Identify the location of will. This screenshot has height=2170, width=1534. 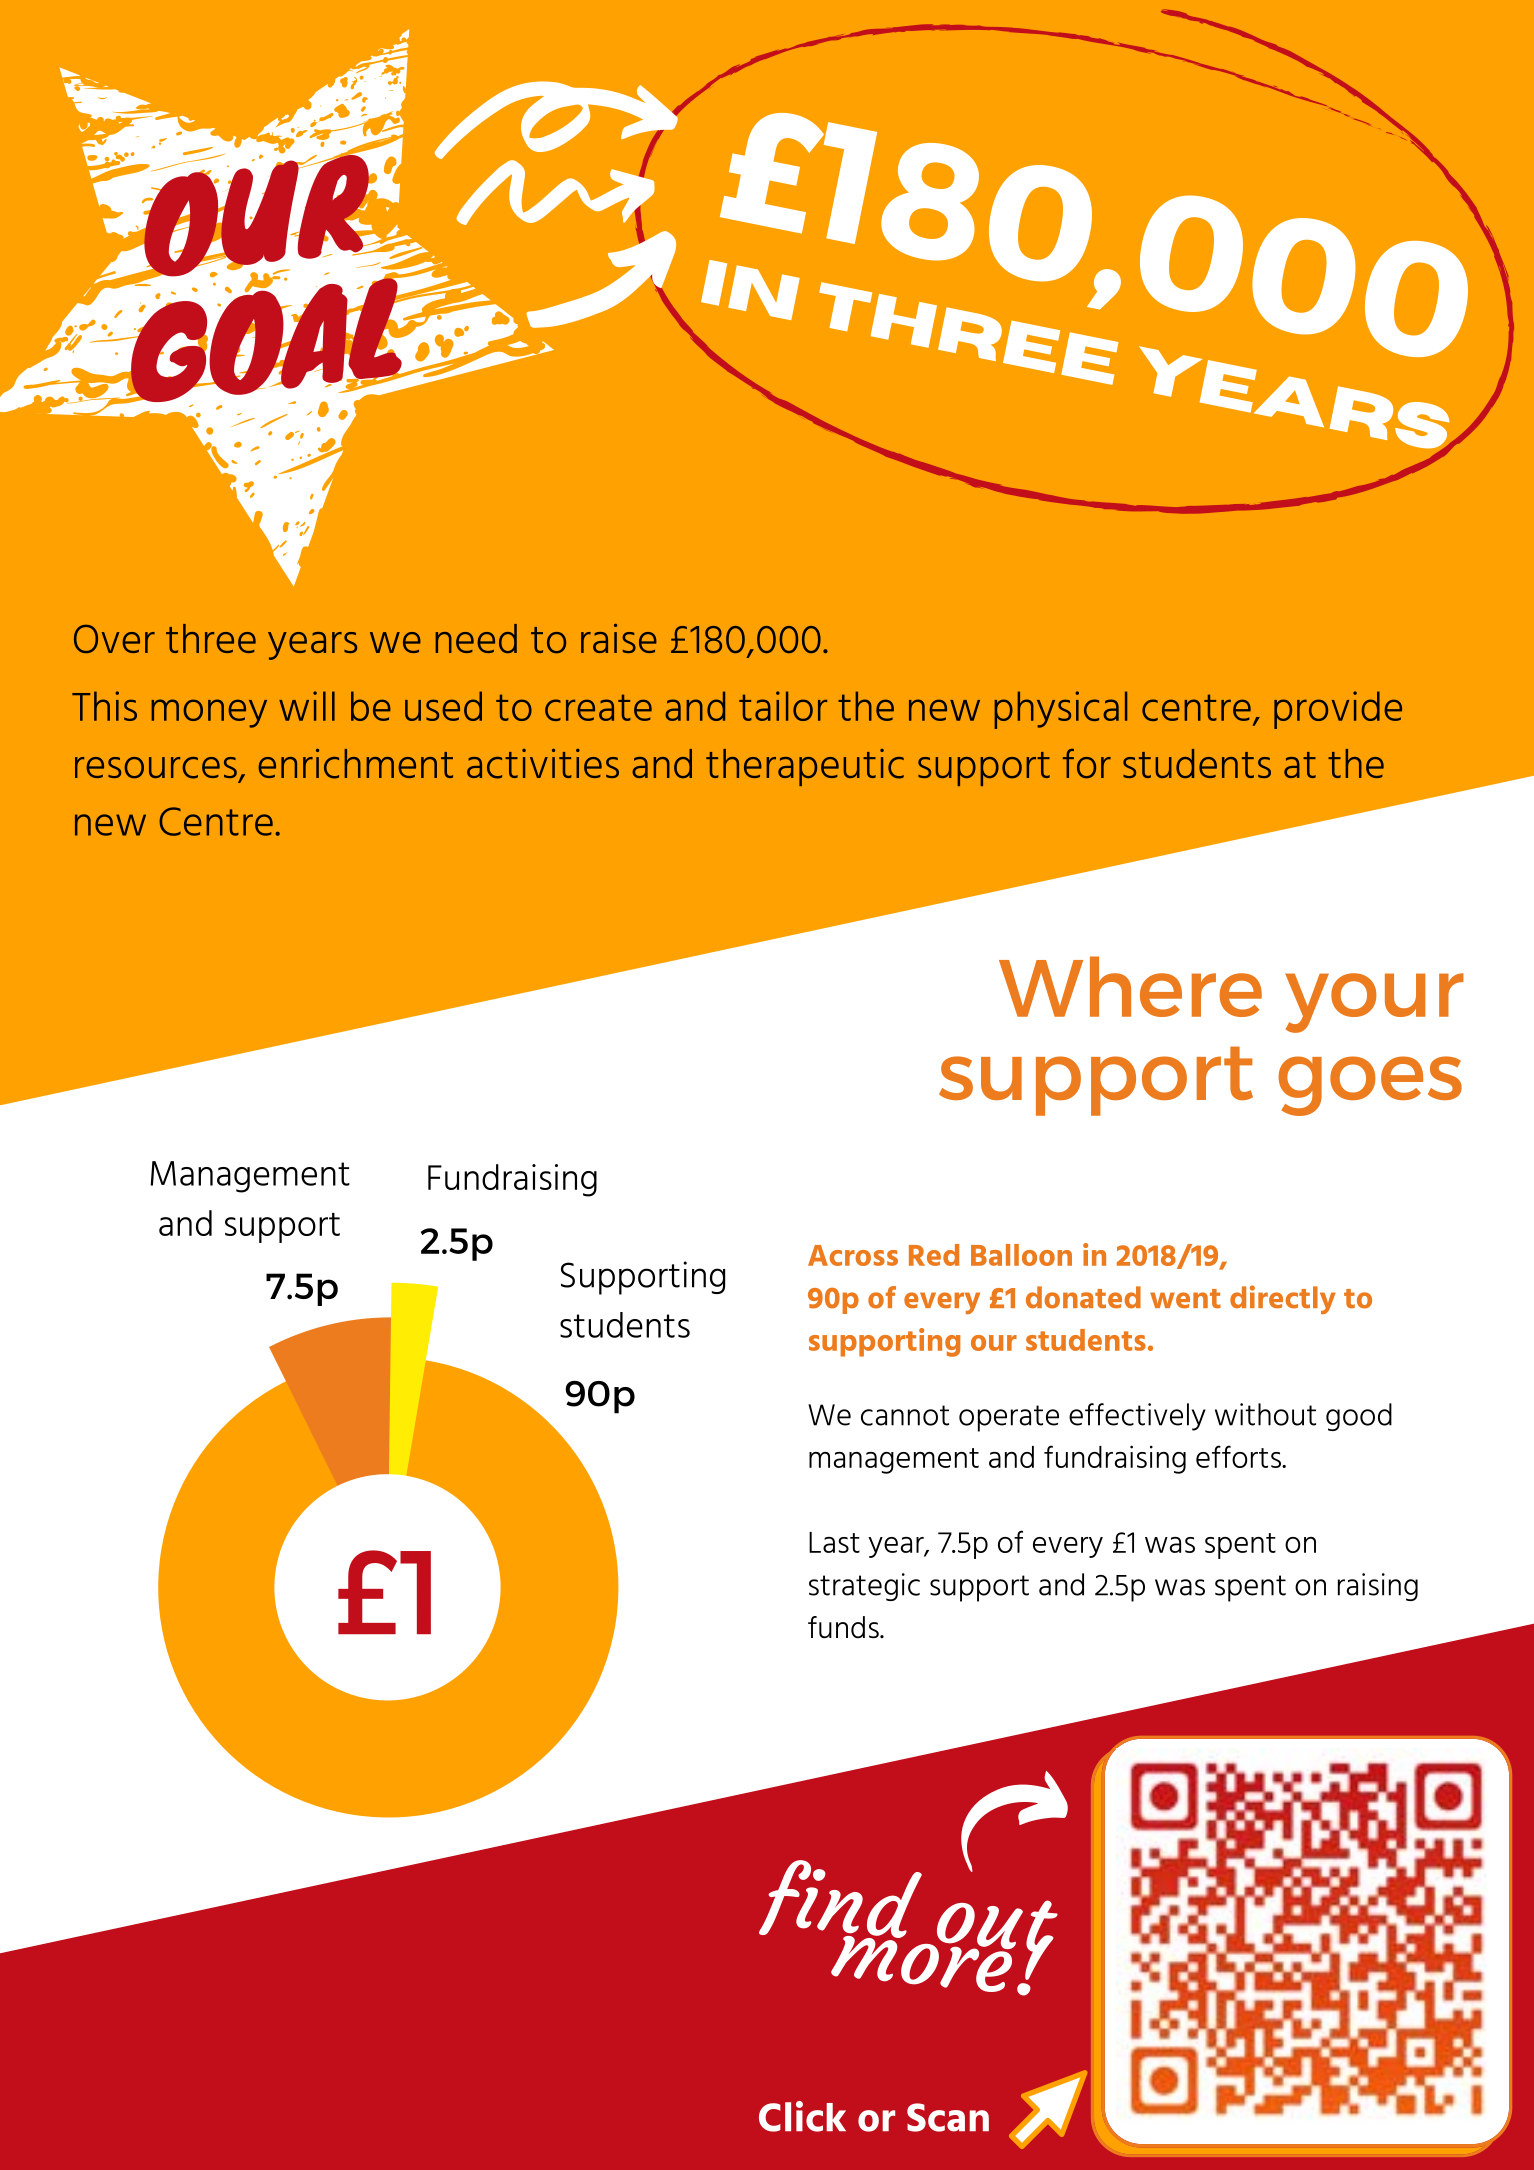
(307, 706).
